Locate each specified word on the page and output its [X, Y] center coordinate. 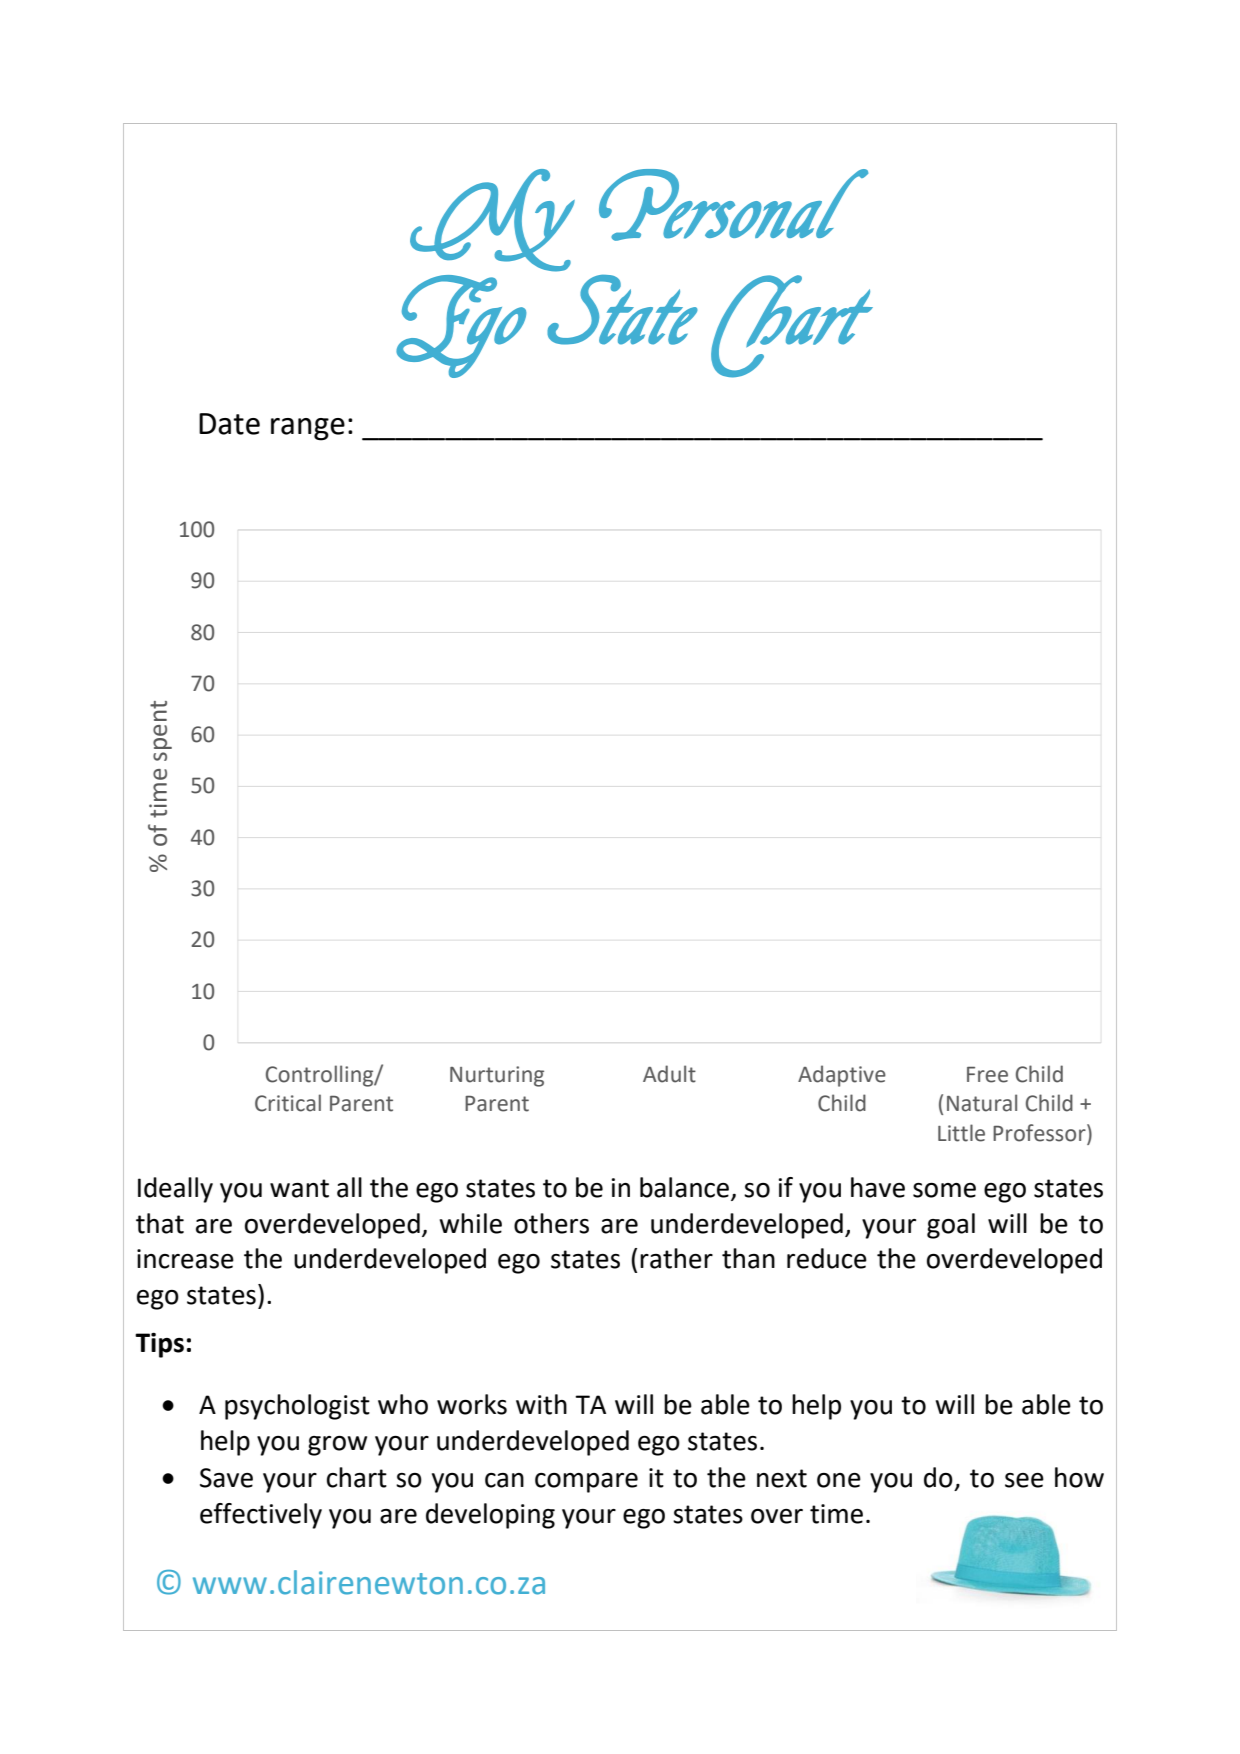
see [1024, 1480]
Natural [982, 1103]
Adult [669, 1074]
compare [586, 1483]
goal [951, 1226]
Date [229, 424]
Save [226, 1478]
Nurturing [497, 1076]
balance [686, 1188]
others [551, 1223]
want [299, 1188]
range [308, 429]
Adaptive [842, 1076]
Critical [288, 1103]
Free [987, 1075]
